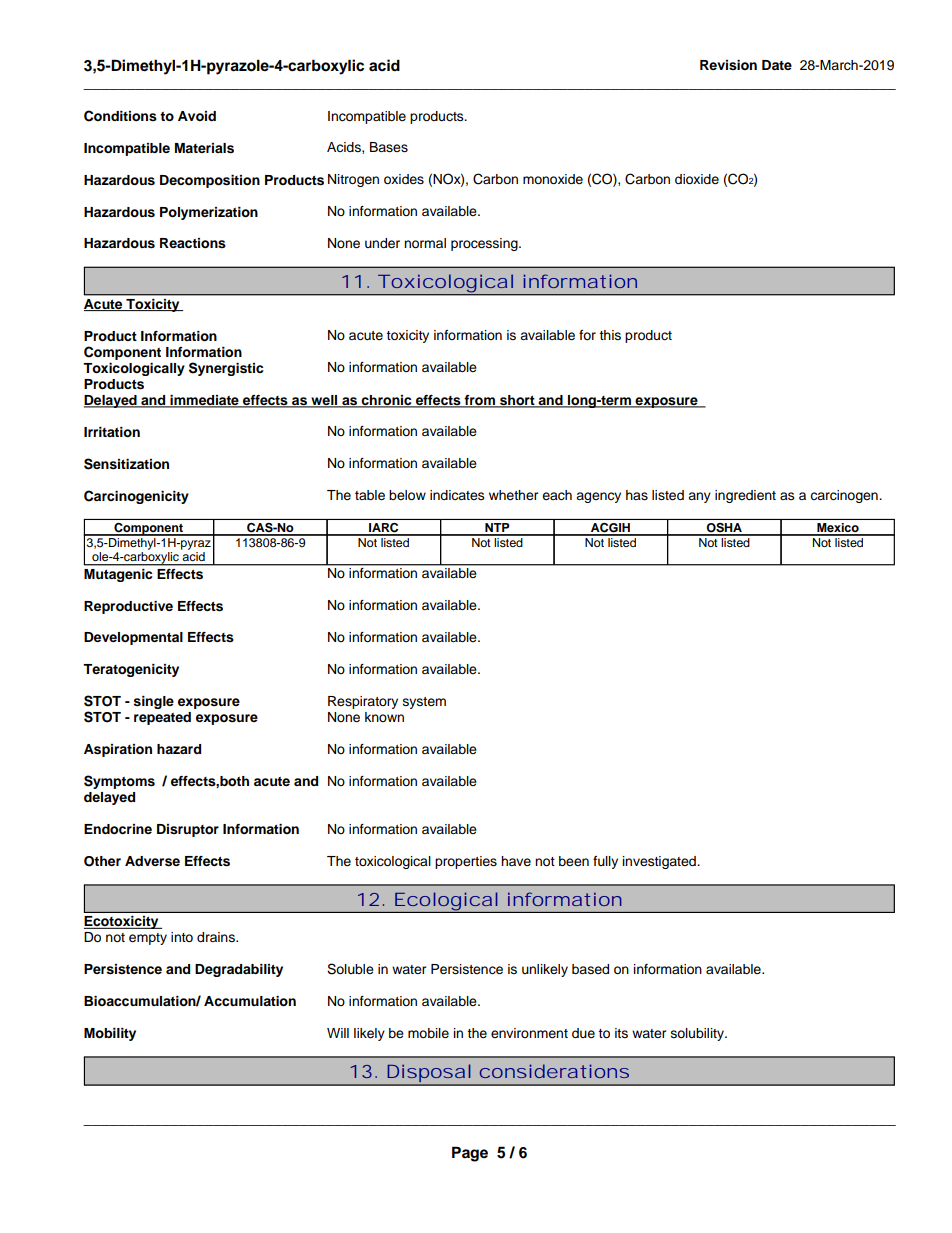 Image resolution: width=952 pixels, height=1233 pixels. I want to click on Mobility, so click(110, 1034).
